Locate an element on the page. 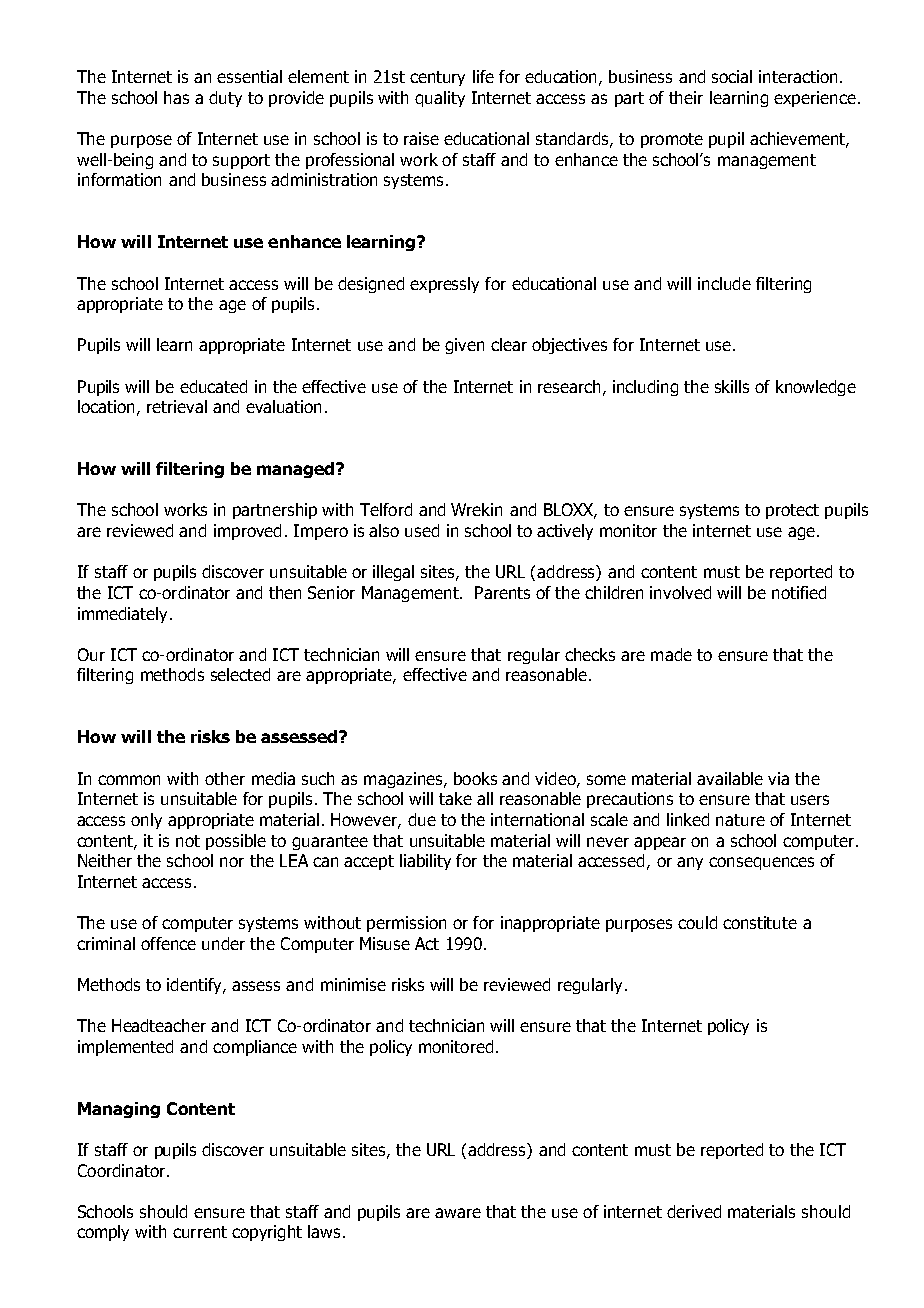 The image size is (924, 1308). used is located at coordinates (422, 530).
